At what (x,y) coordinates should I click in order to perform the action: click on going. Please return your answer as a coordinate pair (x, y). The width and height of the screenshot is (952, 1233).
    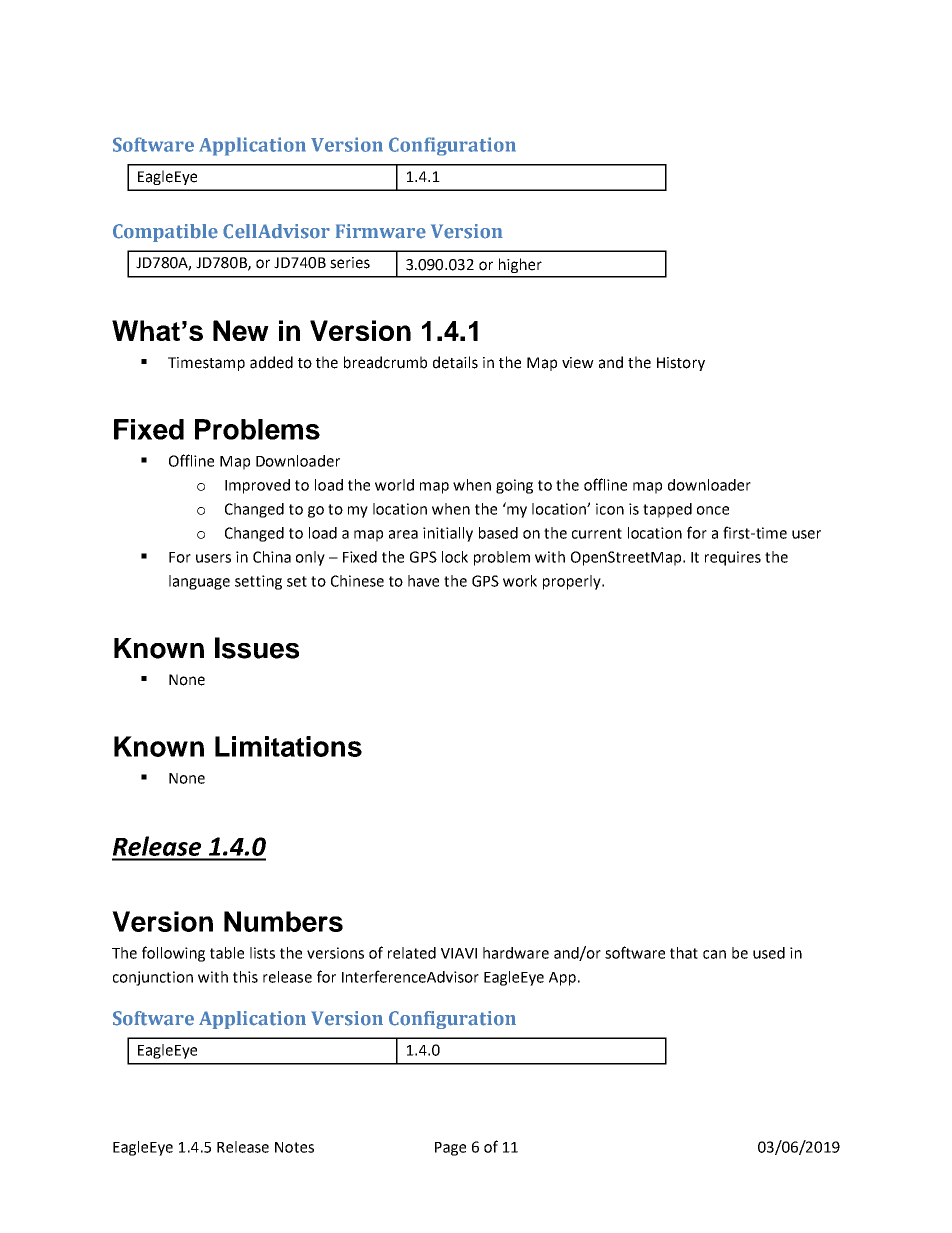
    Looking at the image, I should click on (514, 486).
